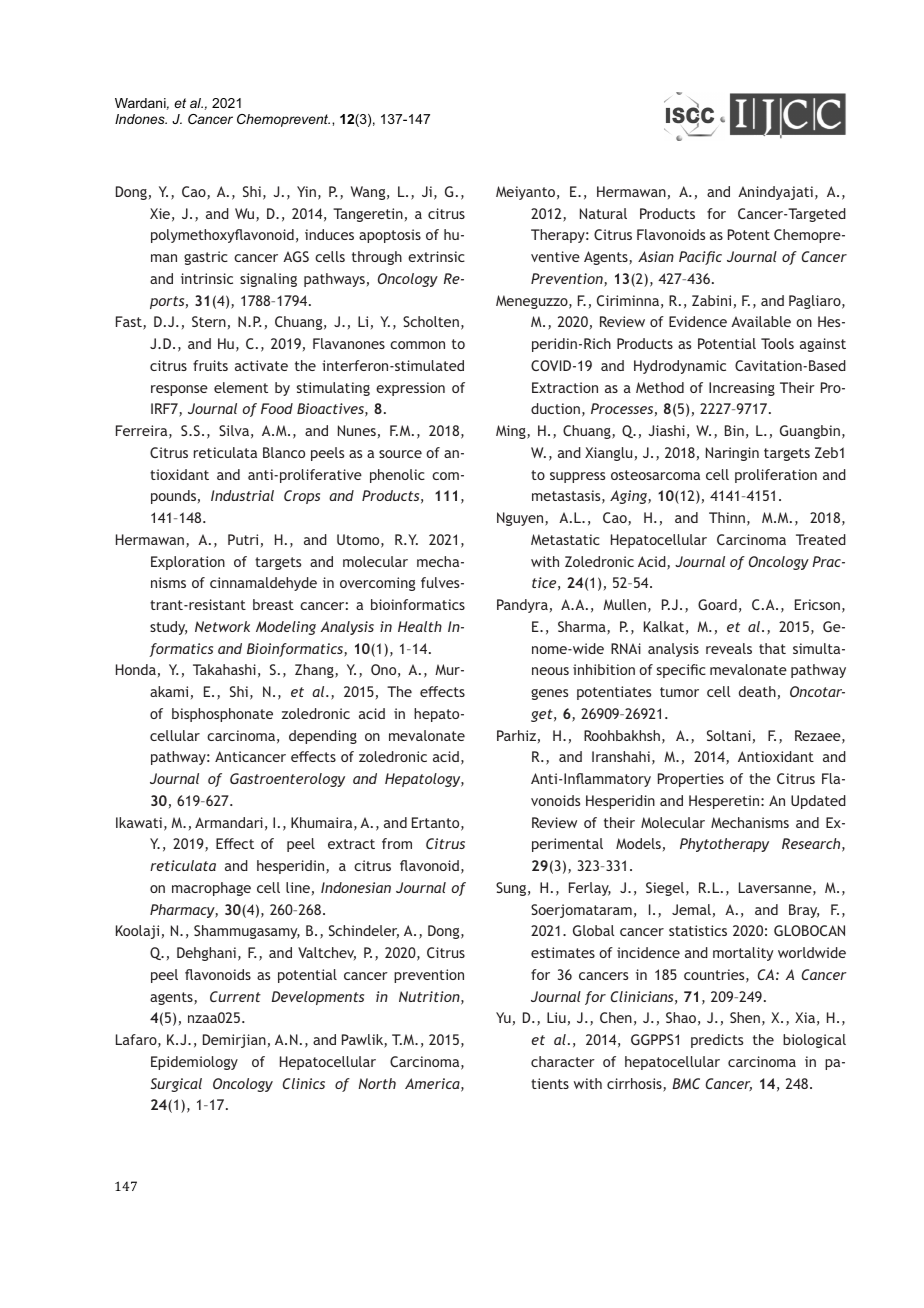 The width and height of the screenshot is (924, 1308). What do you see at coordinates (700, 258) in the screenshot?
I see `Pacific` at bounding box center [700, 258].
